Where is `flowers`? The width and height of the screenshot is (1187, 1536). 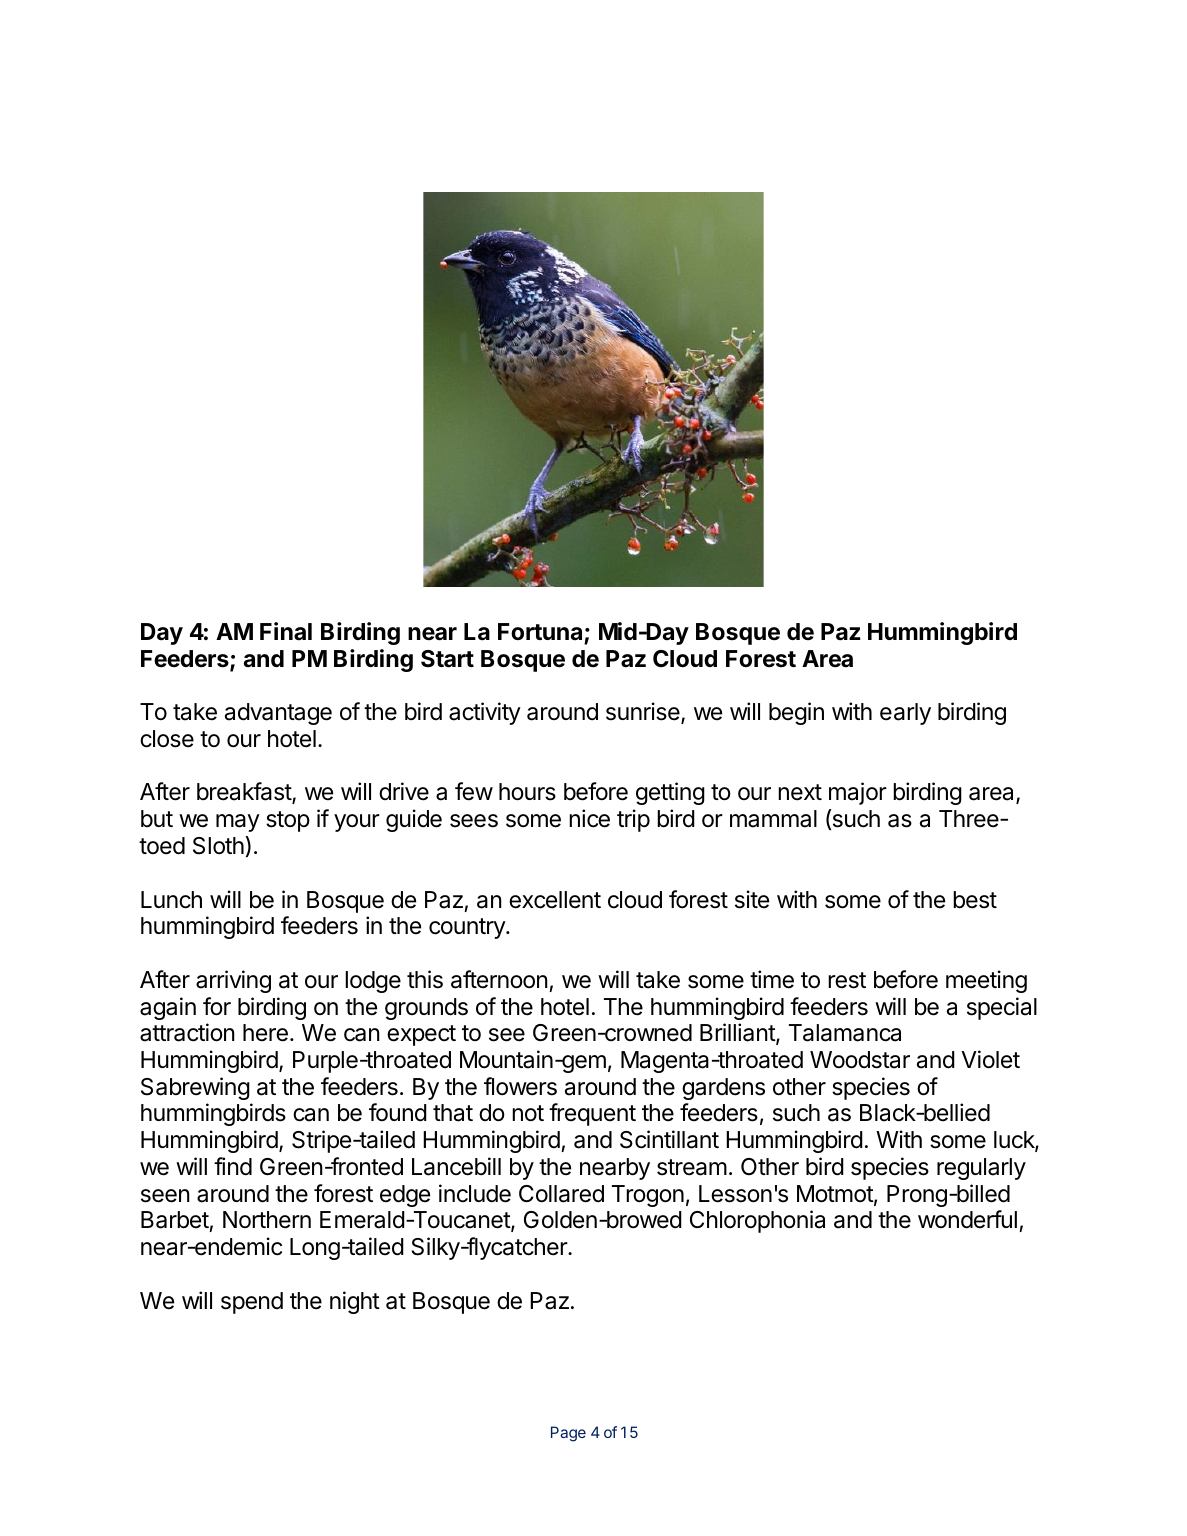
flowers is located at coordinates (520, 1086).
